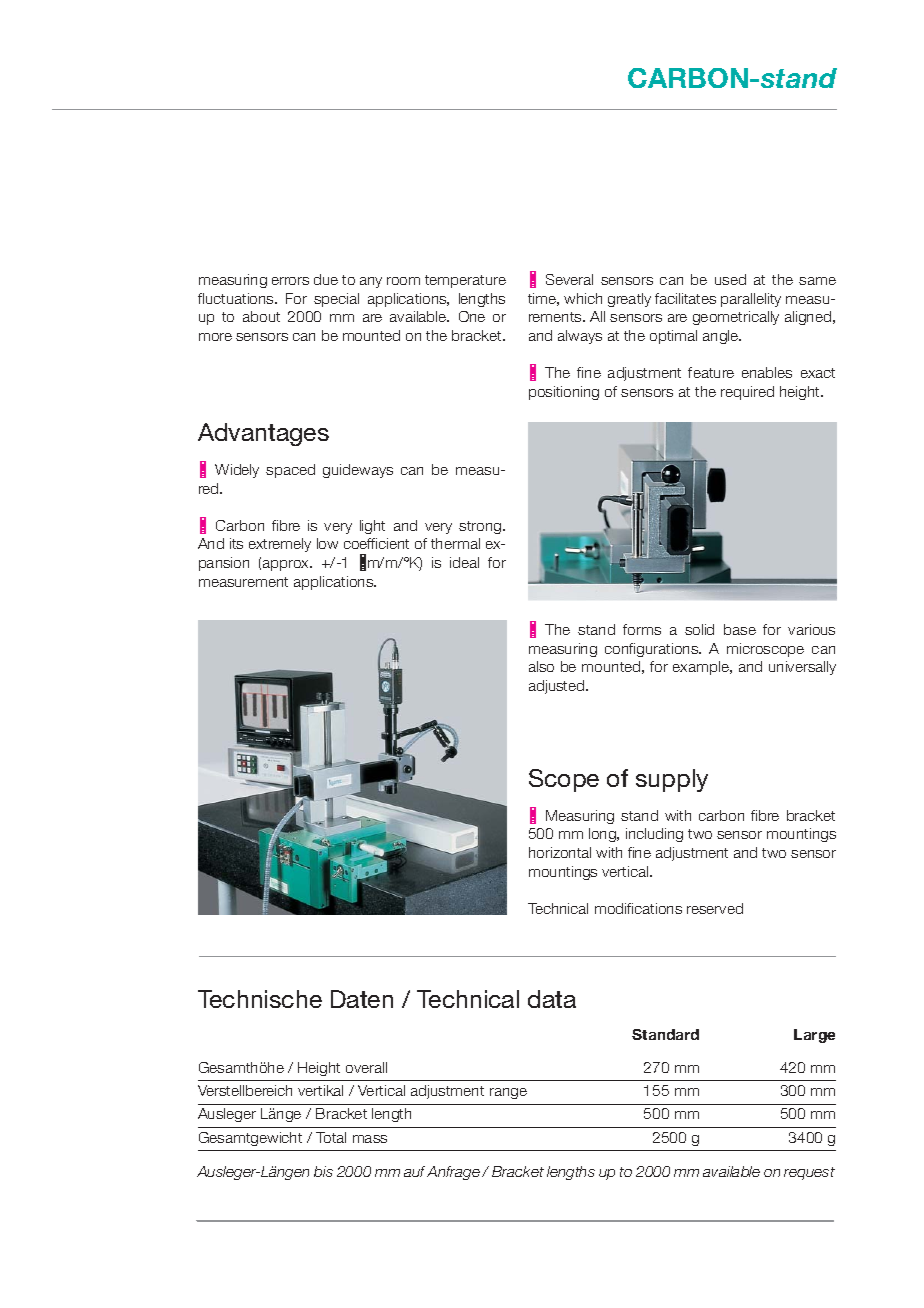 The width and height of the screenshot is (924, 1308). Describe the element at coordinates (261, 316) in the screenshot. I see `about` at that location.
